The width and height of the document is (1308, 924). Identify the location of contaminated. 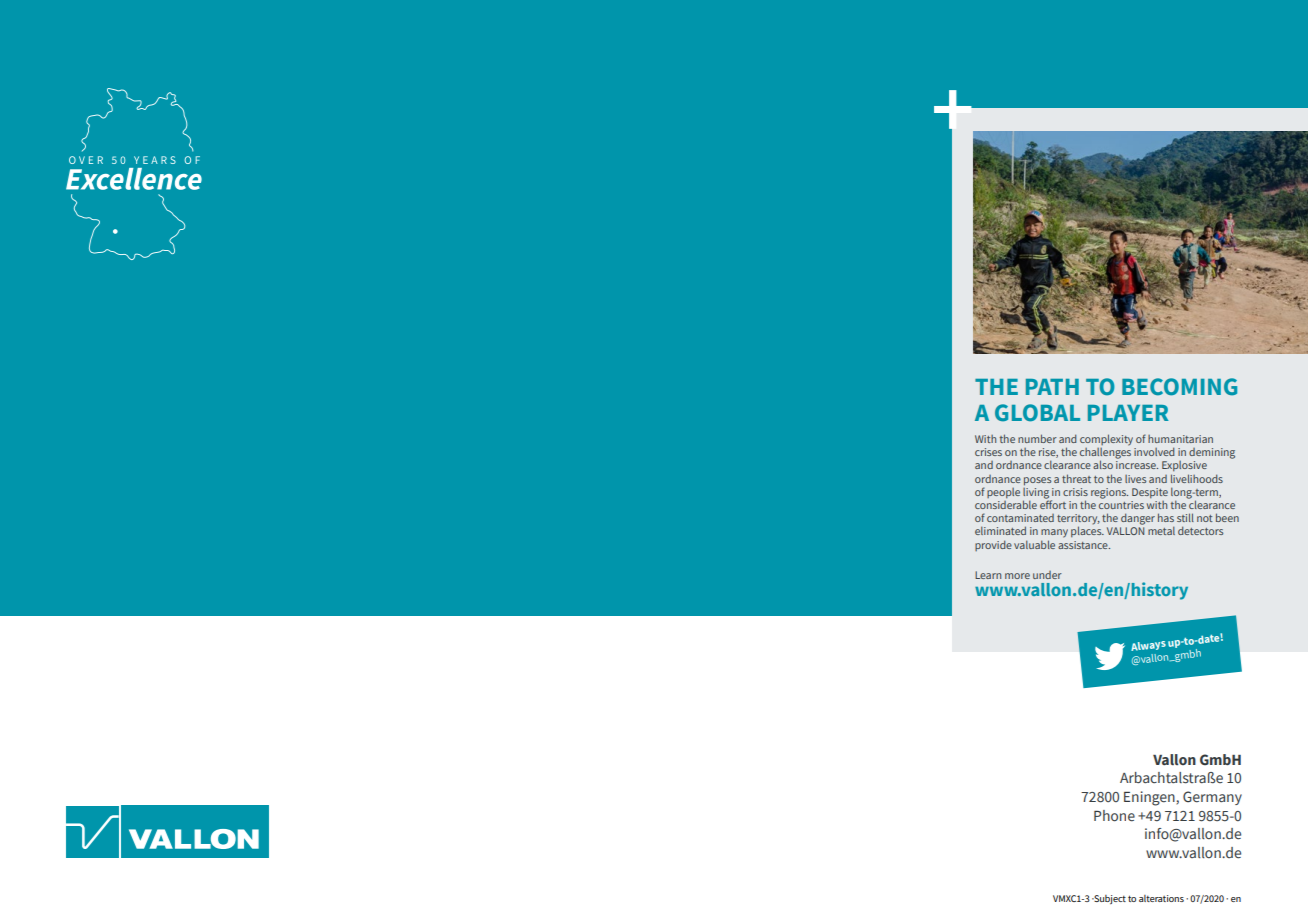
(1020, 518).
